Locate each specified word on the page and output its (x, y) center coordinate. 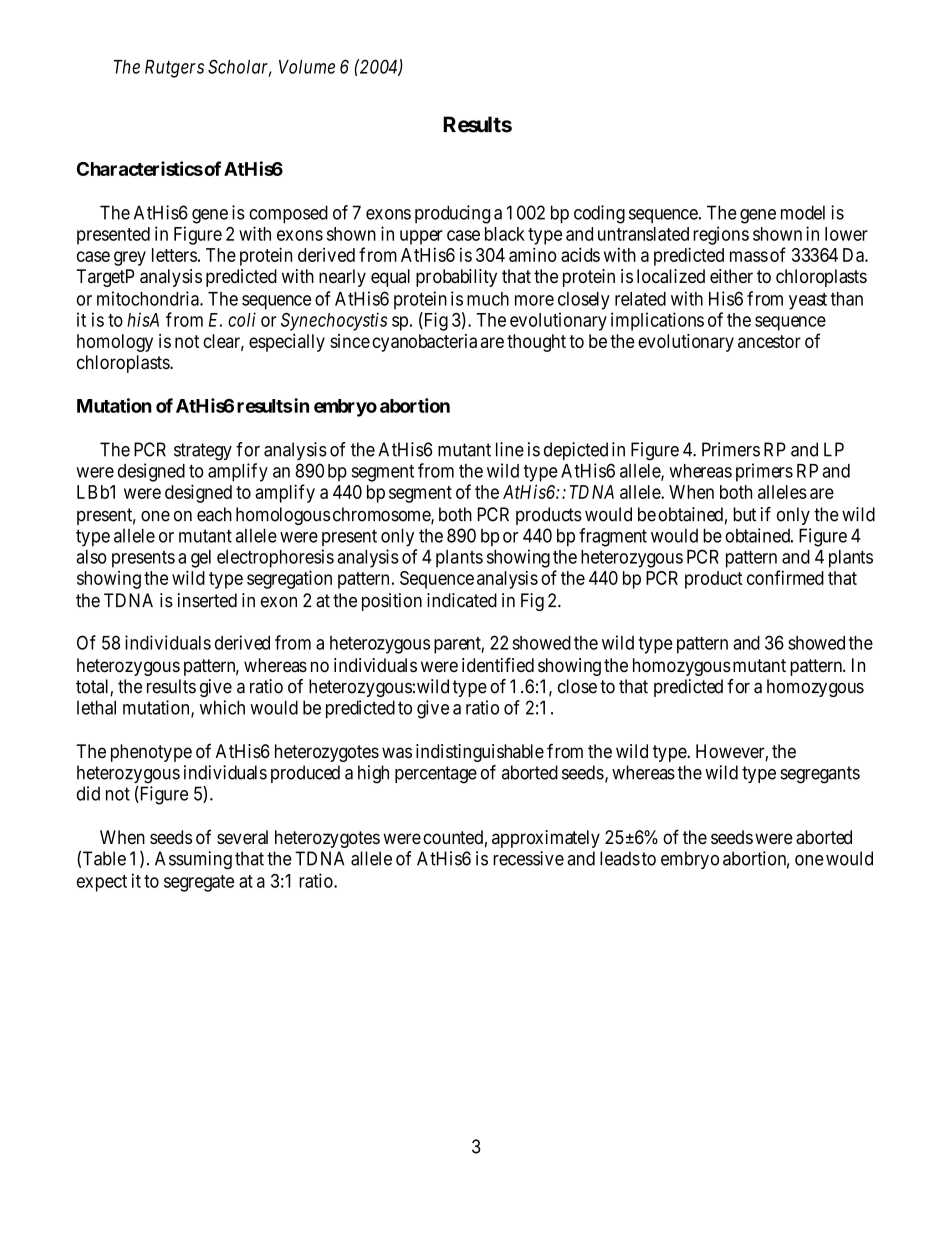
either (731, 276)
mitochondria (149, 298)
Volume (307, 67)
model (803, 212)
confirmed (785, 577)
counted (453, 837)
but (744, 514)
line (510, 449)
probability (456, 278)
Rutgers (174, 69)
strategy (203, 452)
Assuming (193, 860)
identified (498, 664)
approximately (546, 839)
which (222, 707)
